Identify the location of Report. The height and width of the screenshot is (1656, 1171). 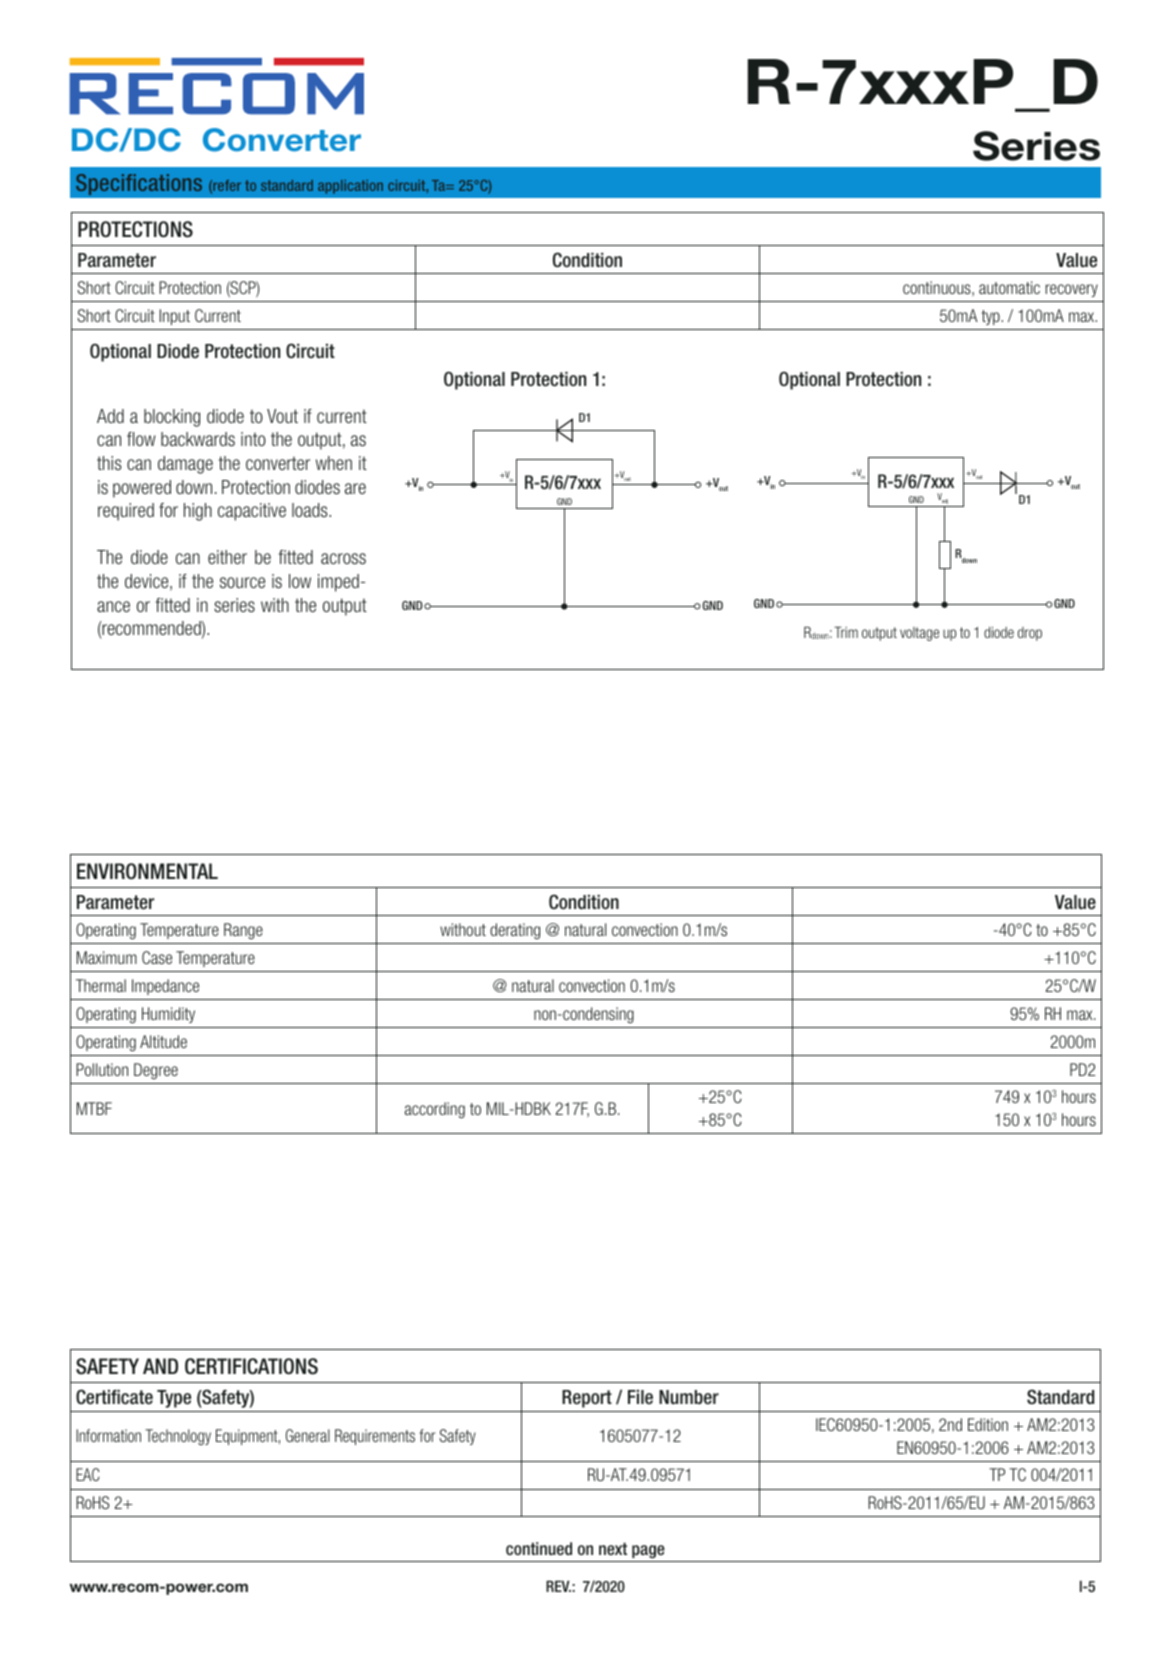
(587, 1399).
